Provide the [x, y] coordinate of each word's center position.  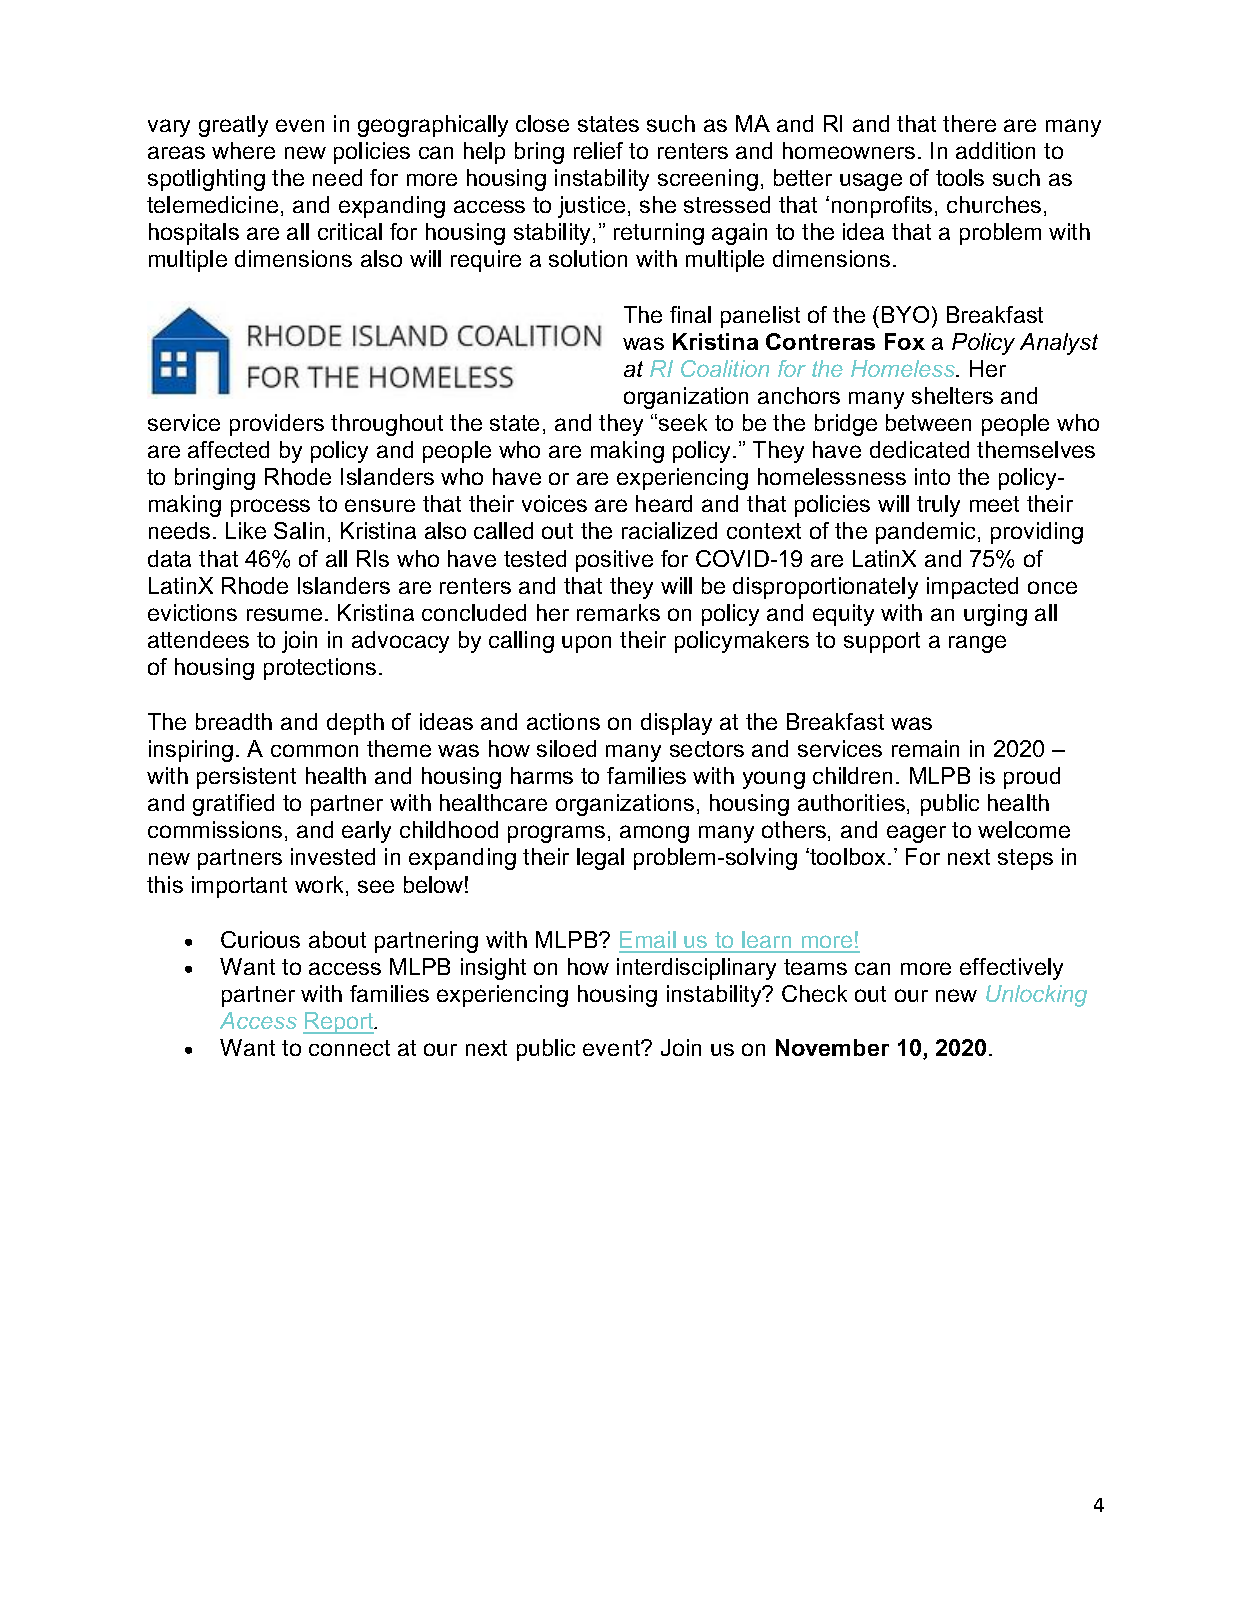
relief [598, 150]
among [654, 834]
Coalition [725, 368]
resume [284, 614]
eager [916, 834]
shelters [952, 395]
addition [995, 150]
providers [277, 425]
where [243, 150]
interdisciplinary [696, 969]
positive [614, 561]
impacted [972, 588]
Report [339, 1023]
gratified [233, 805]
